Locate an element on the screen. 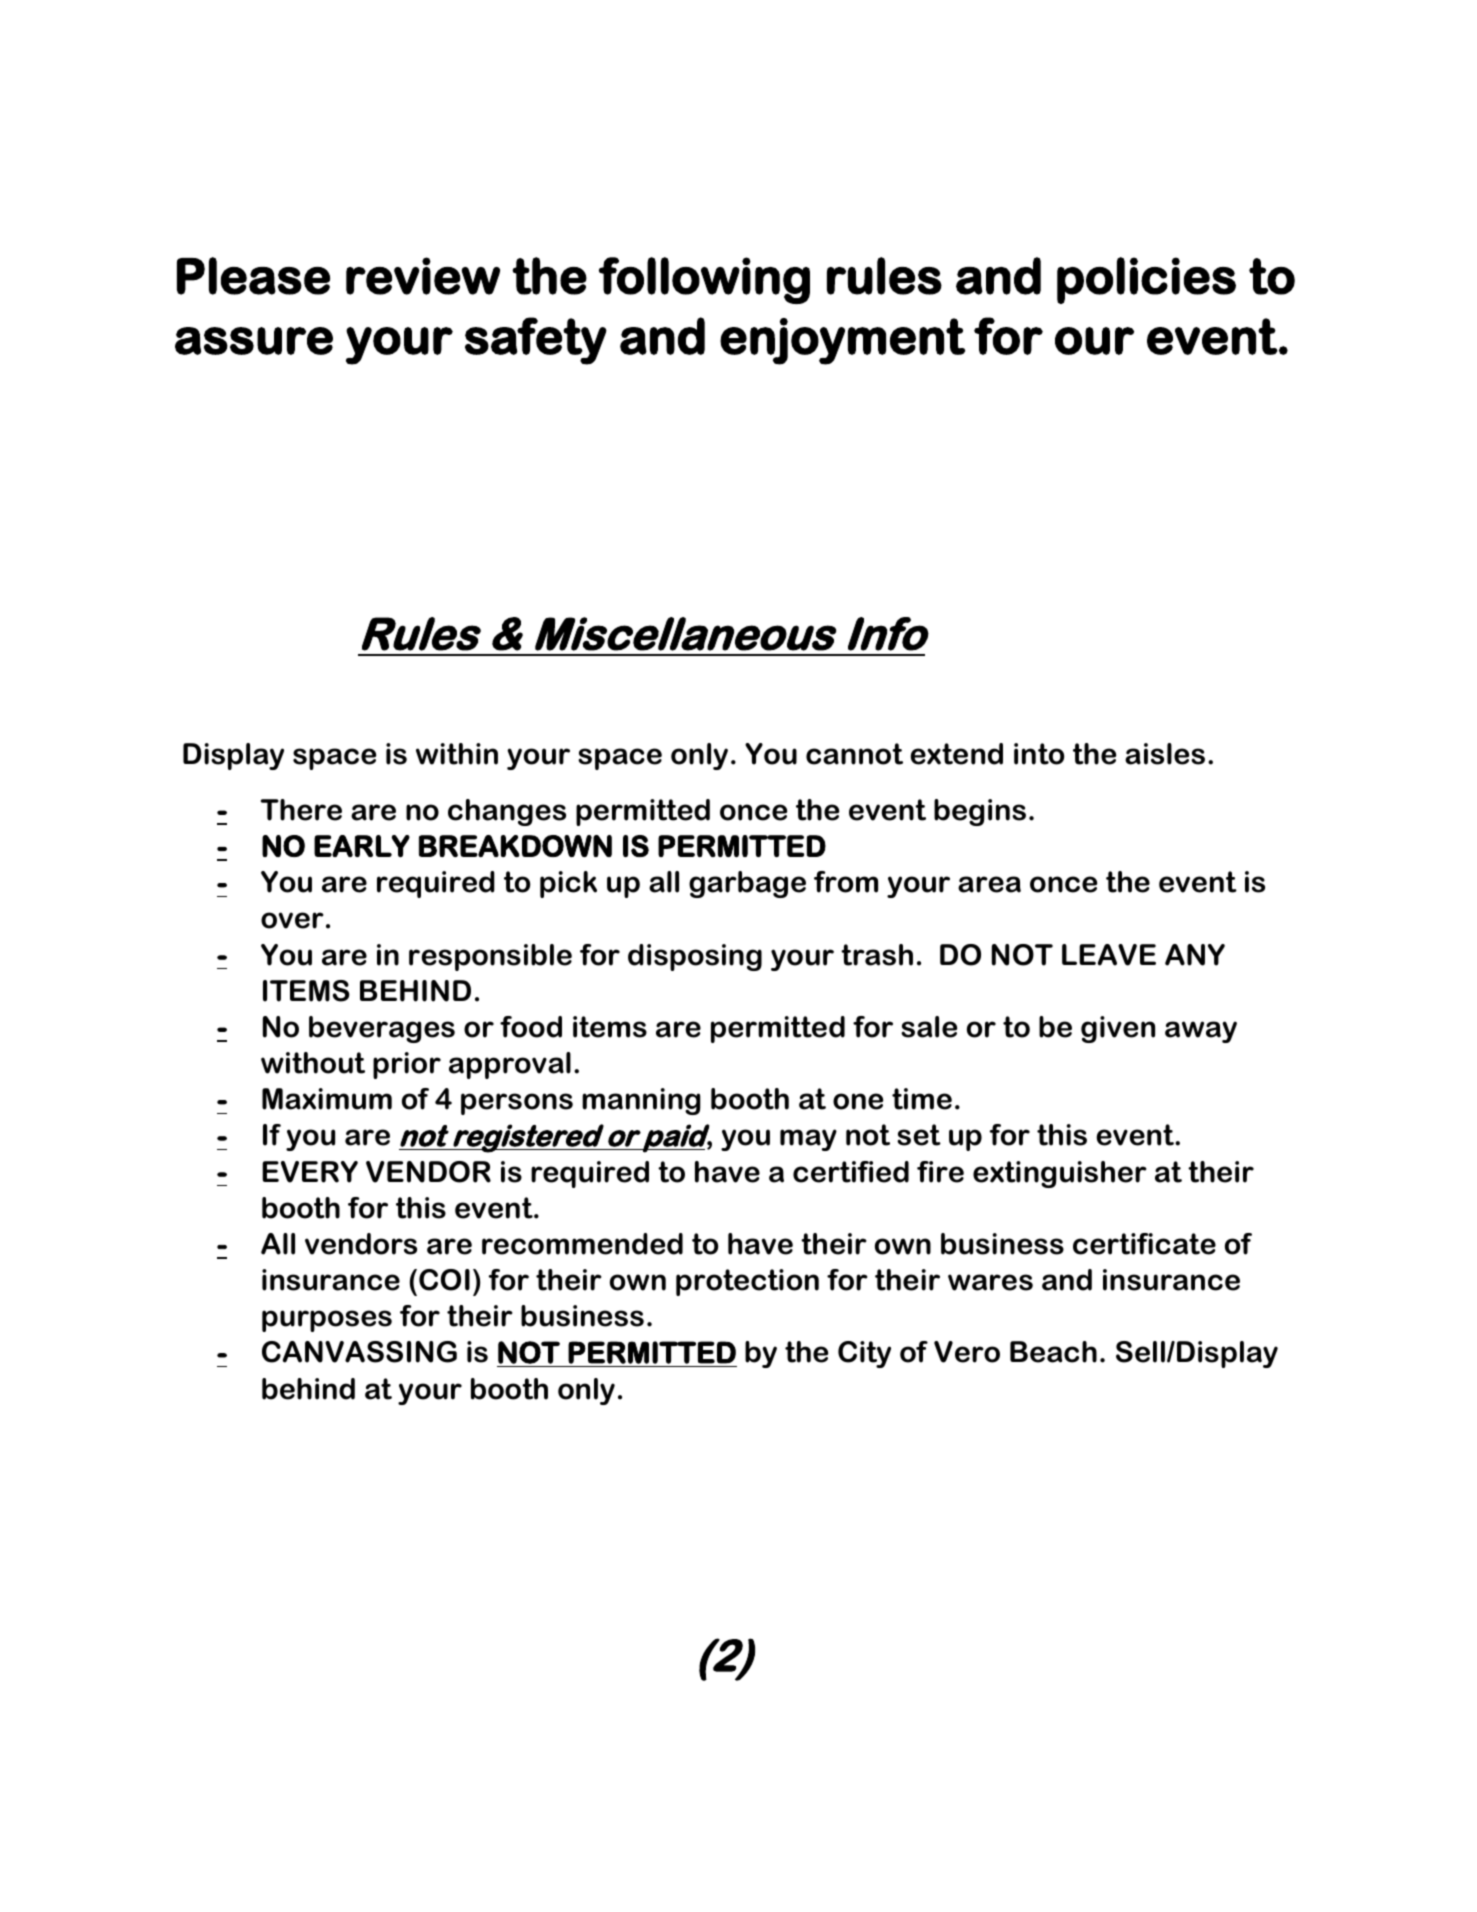  review is located at coordinates (423, 276).
